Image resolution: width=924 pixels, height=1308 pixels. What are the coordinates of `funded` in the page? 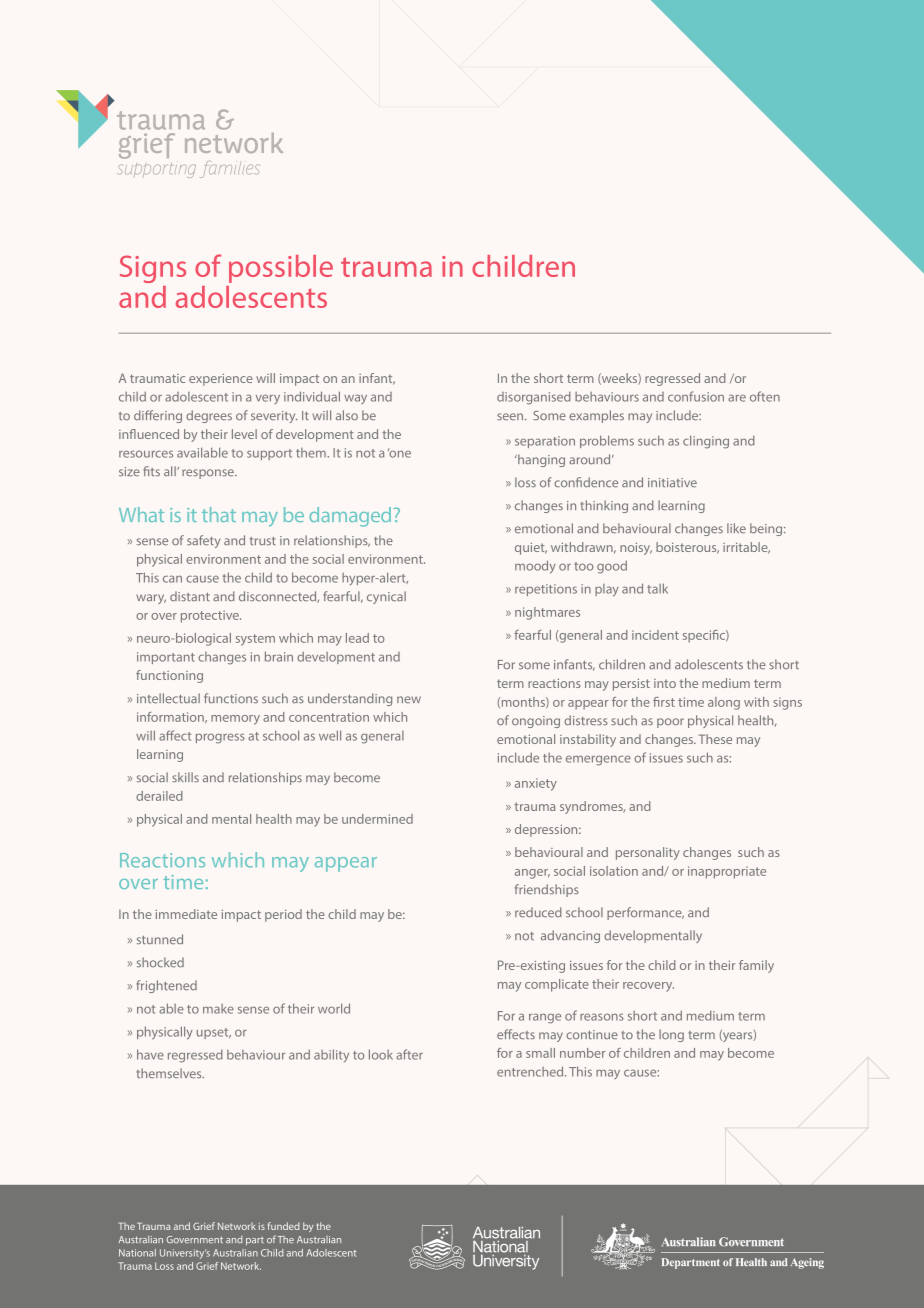 It's located at (284, 1226).
